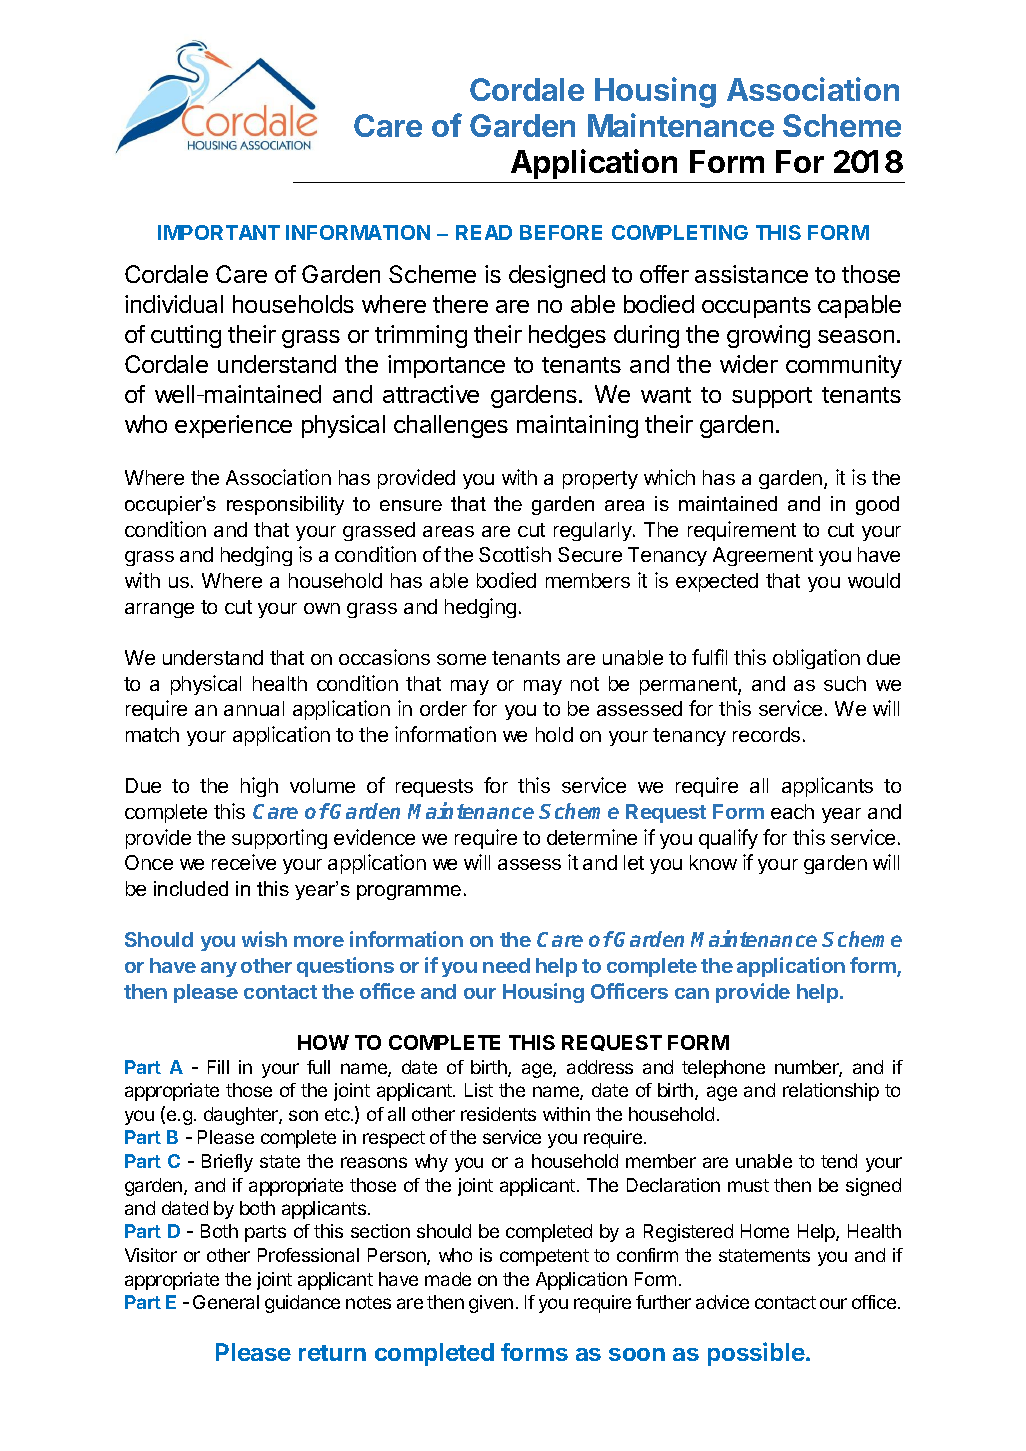  Describe the element at coordinates (484, 232) in the screenshot. I see `READ` at that location.
